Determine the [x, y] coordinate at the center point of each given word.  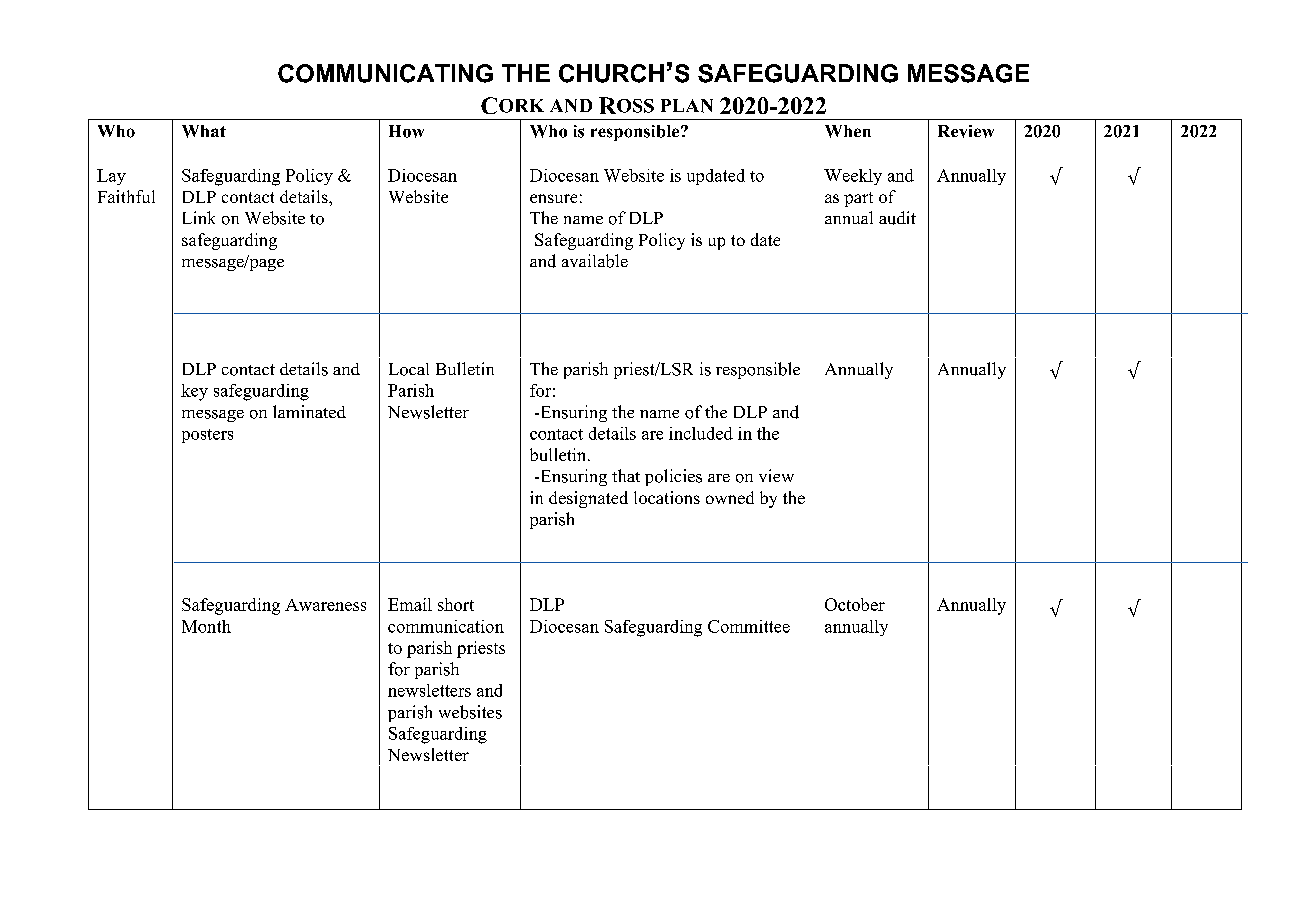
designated [588, 499]
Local [409, 369]
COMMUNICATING [385, 73]
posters [207, 436]
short [456, 604]
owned [730, 497]
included [701, 433]
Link [199, 217]
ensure [553, 198]
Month [206, 626]
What [204, 131]
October [855, 604]
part [858, 199]
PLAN [687, 106]
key [194, 392]
